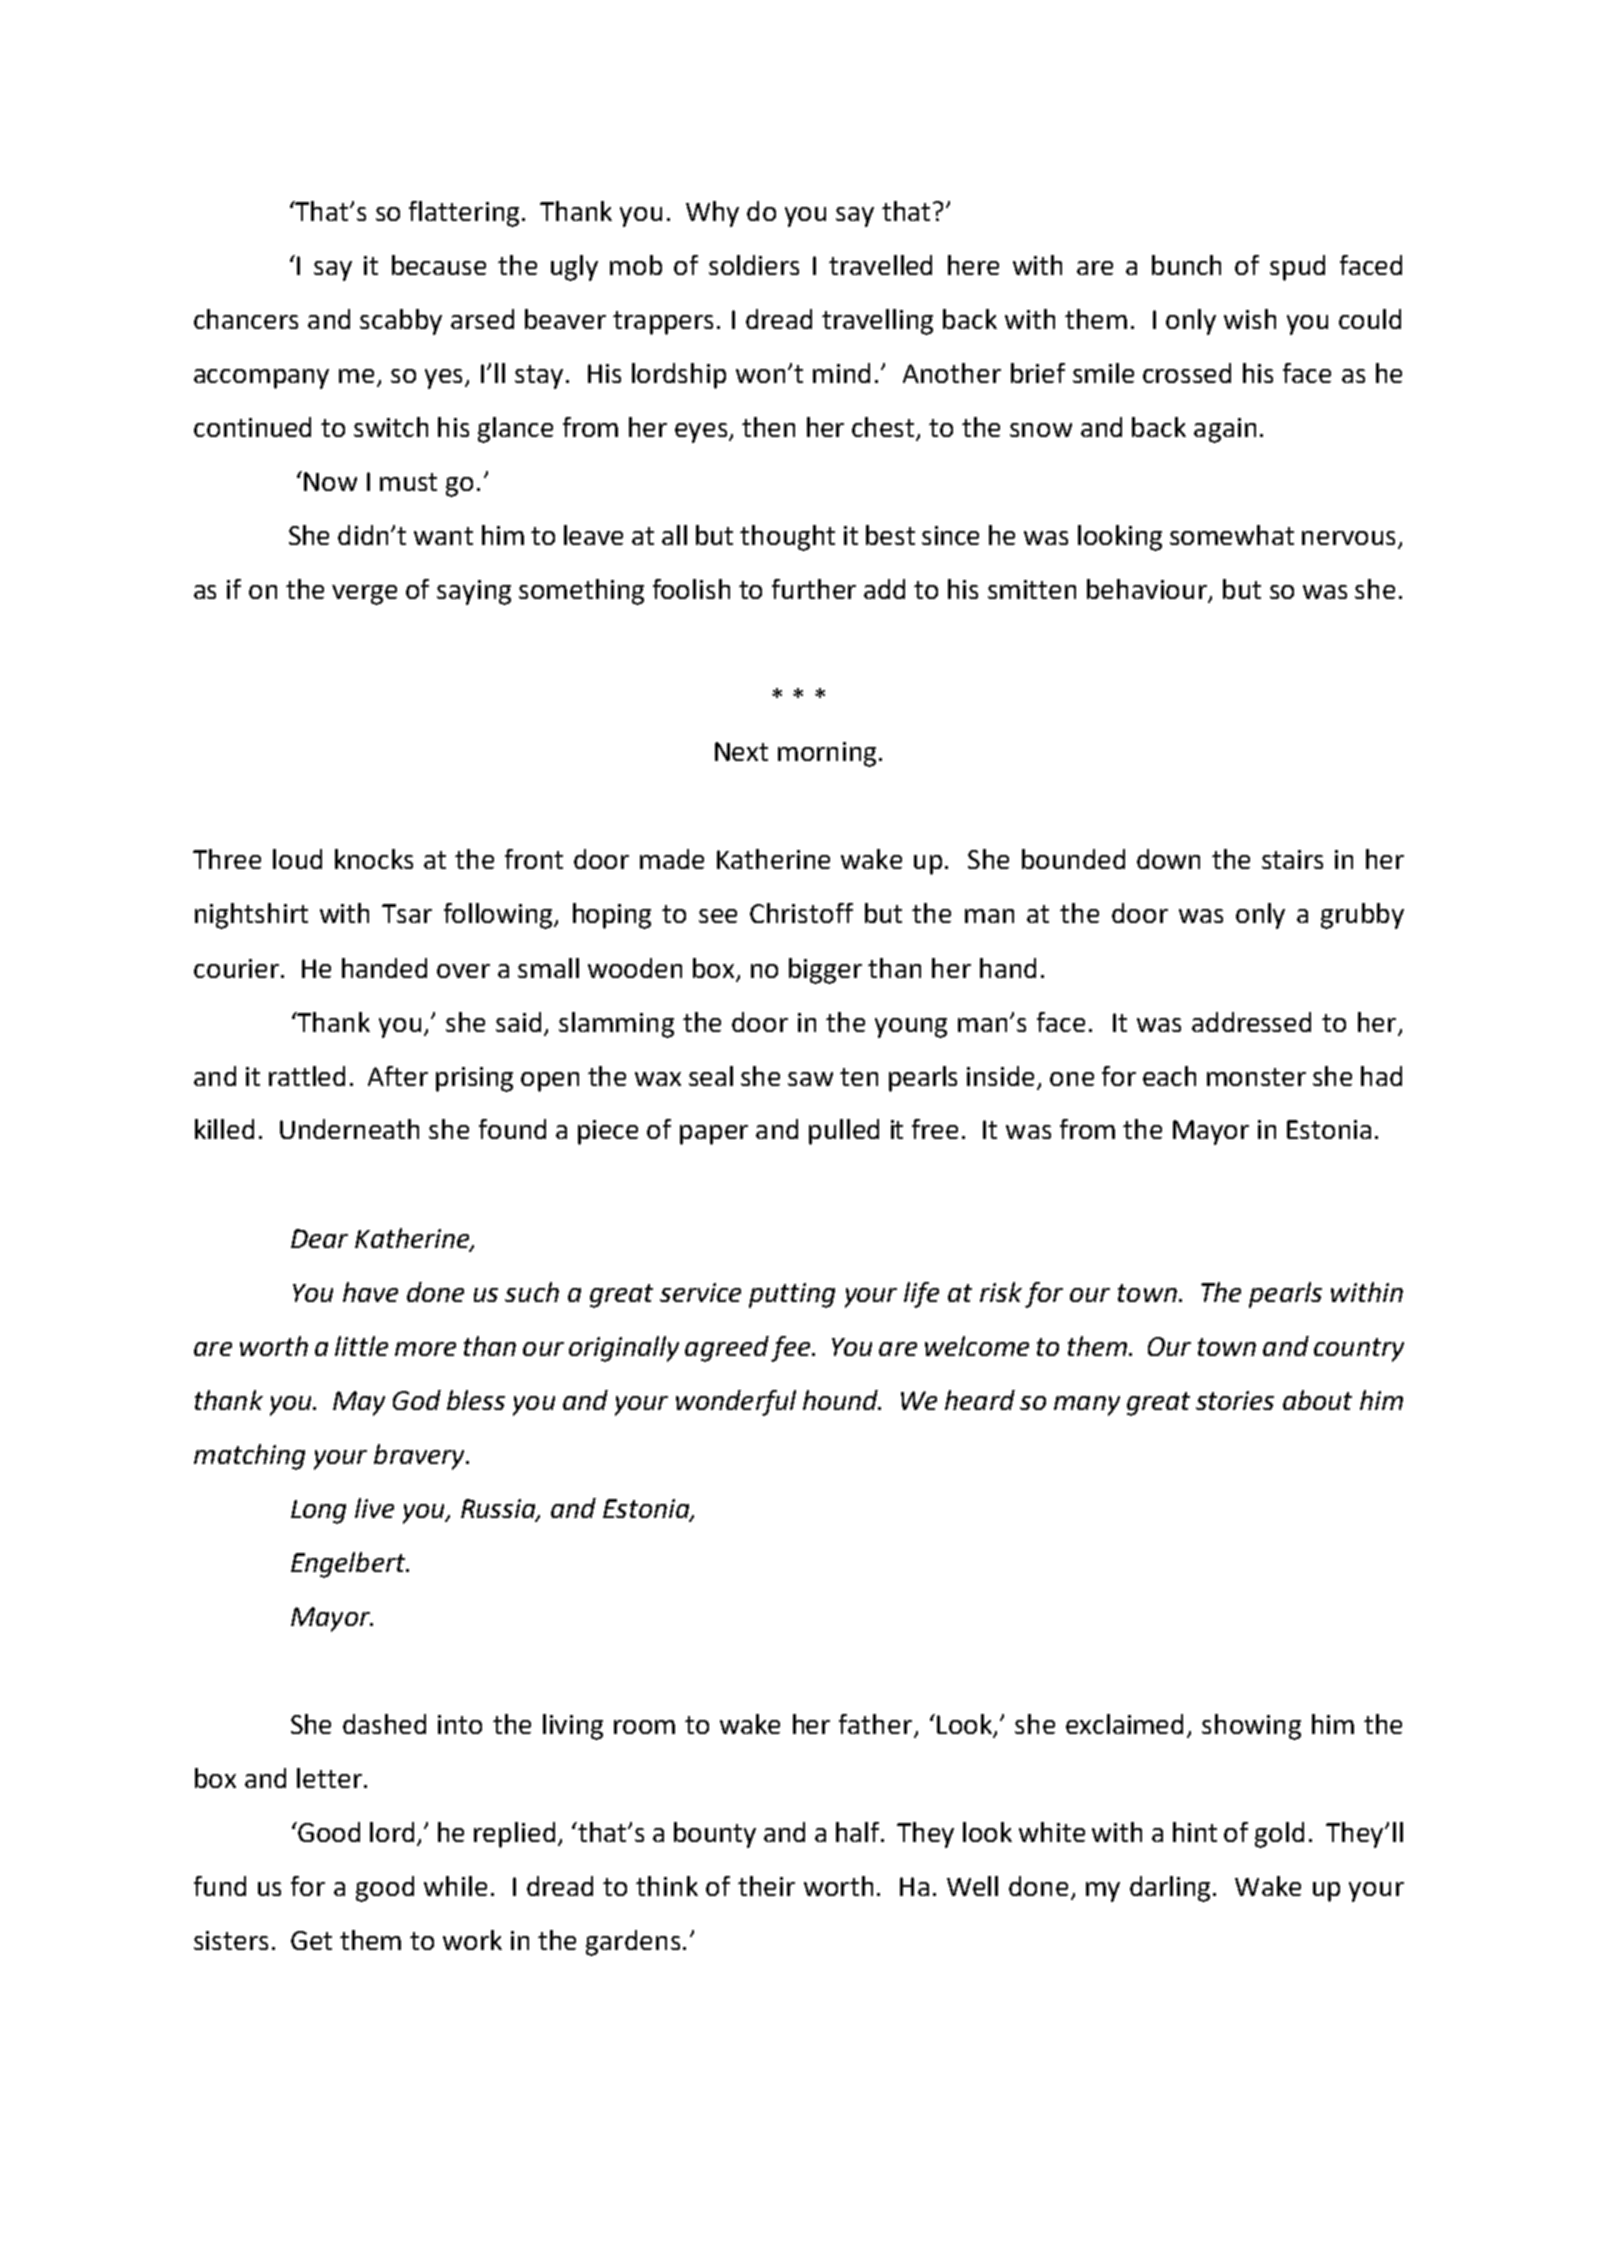  I want to click on their, so click(766, 1886).
